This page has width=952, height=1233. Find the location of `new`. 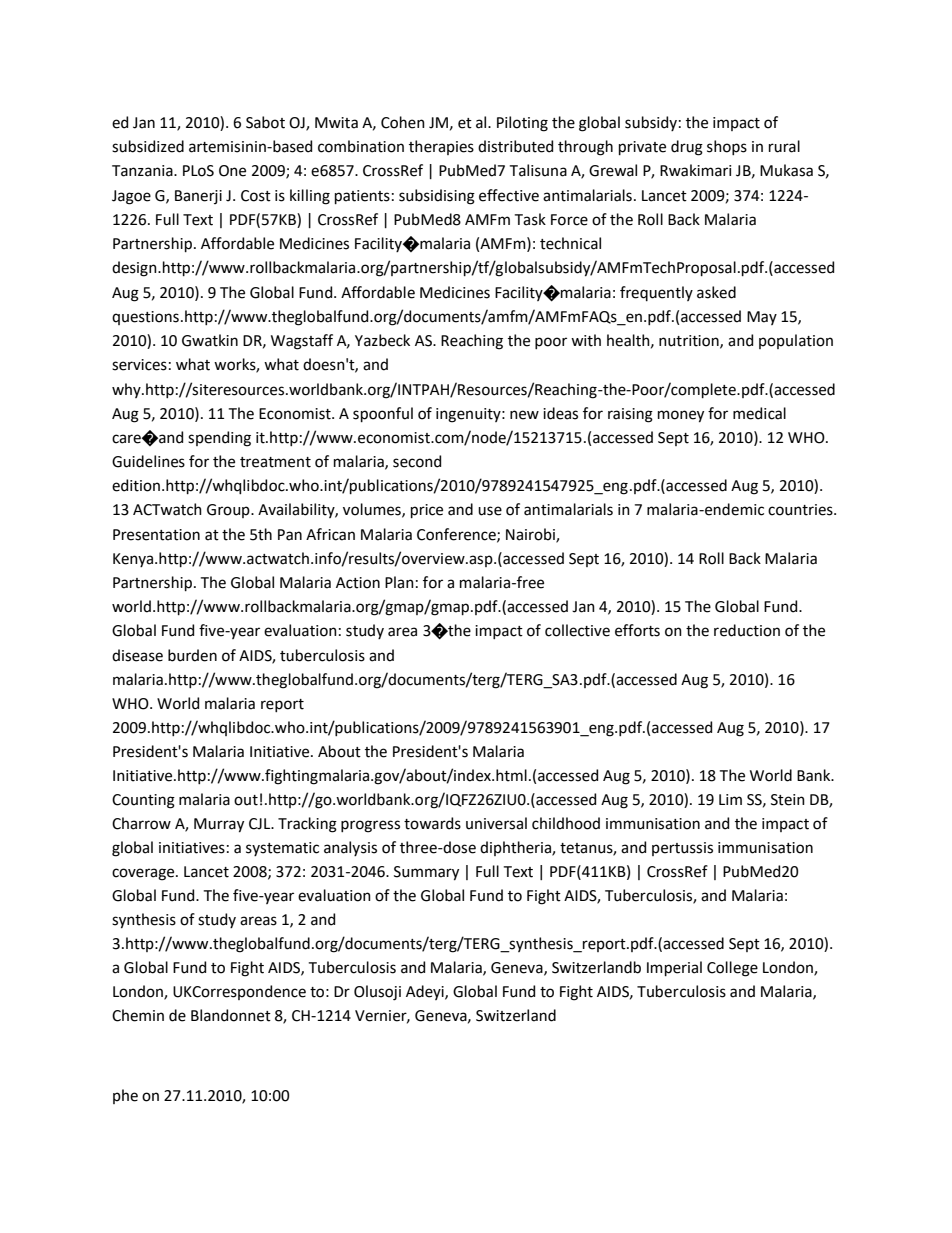

new is located at coordinates (524, 415).
